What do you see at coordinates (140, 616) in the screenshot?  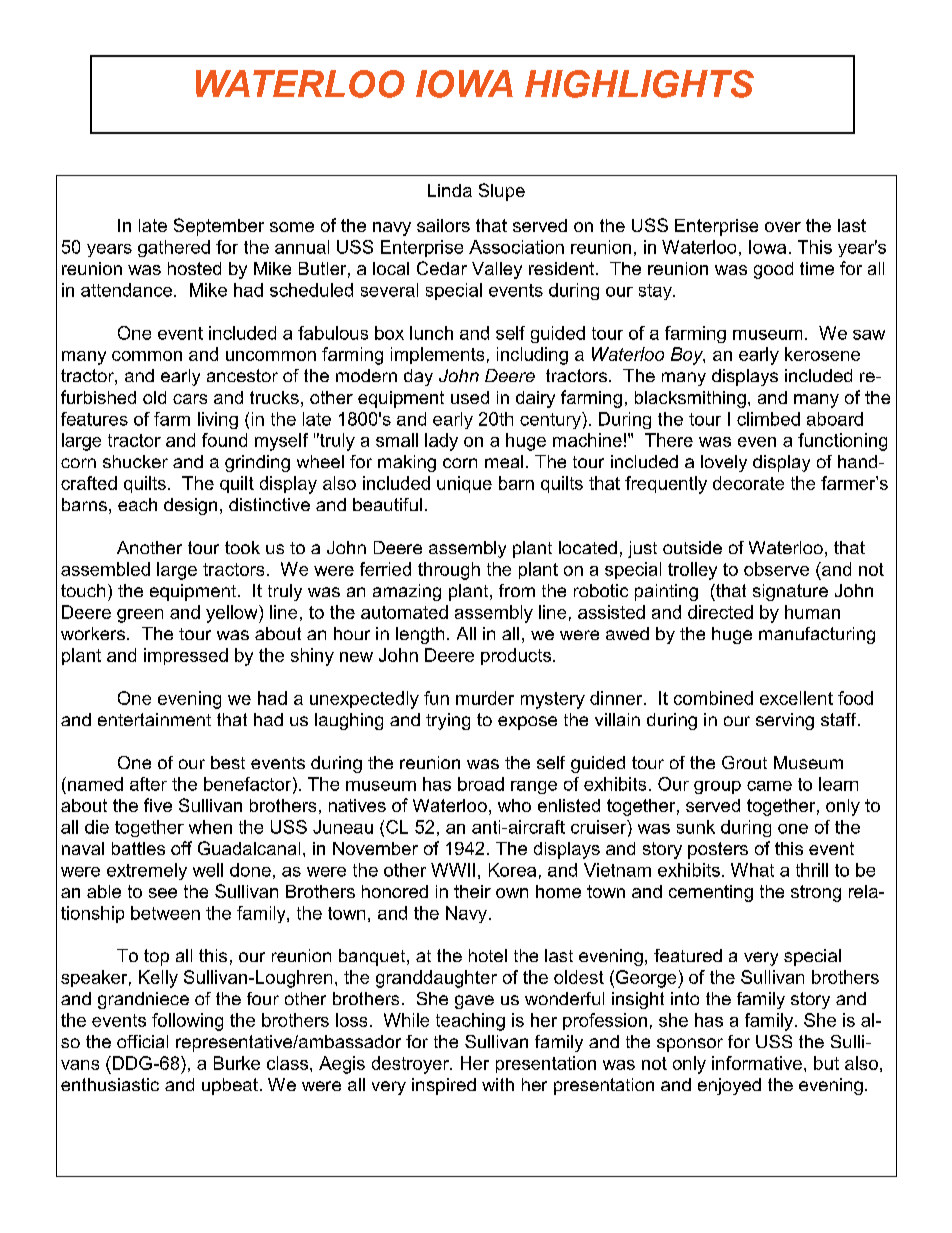 I see `green` at bounding box center [140, 616].
